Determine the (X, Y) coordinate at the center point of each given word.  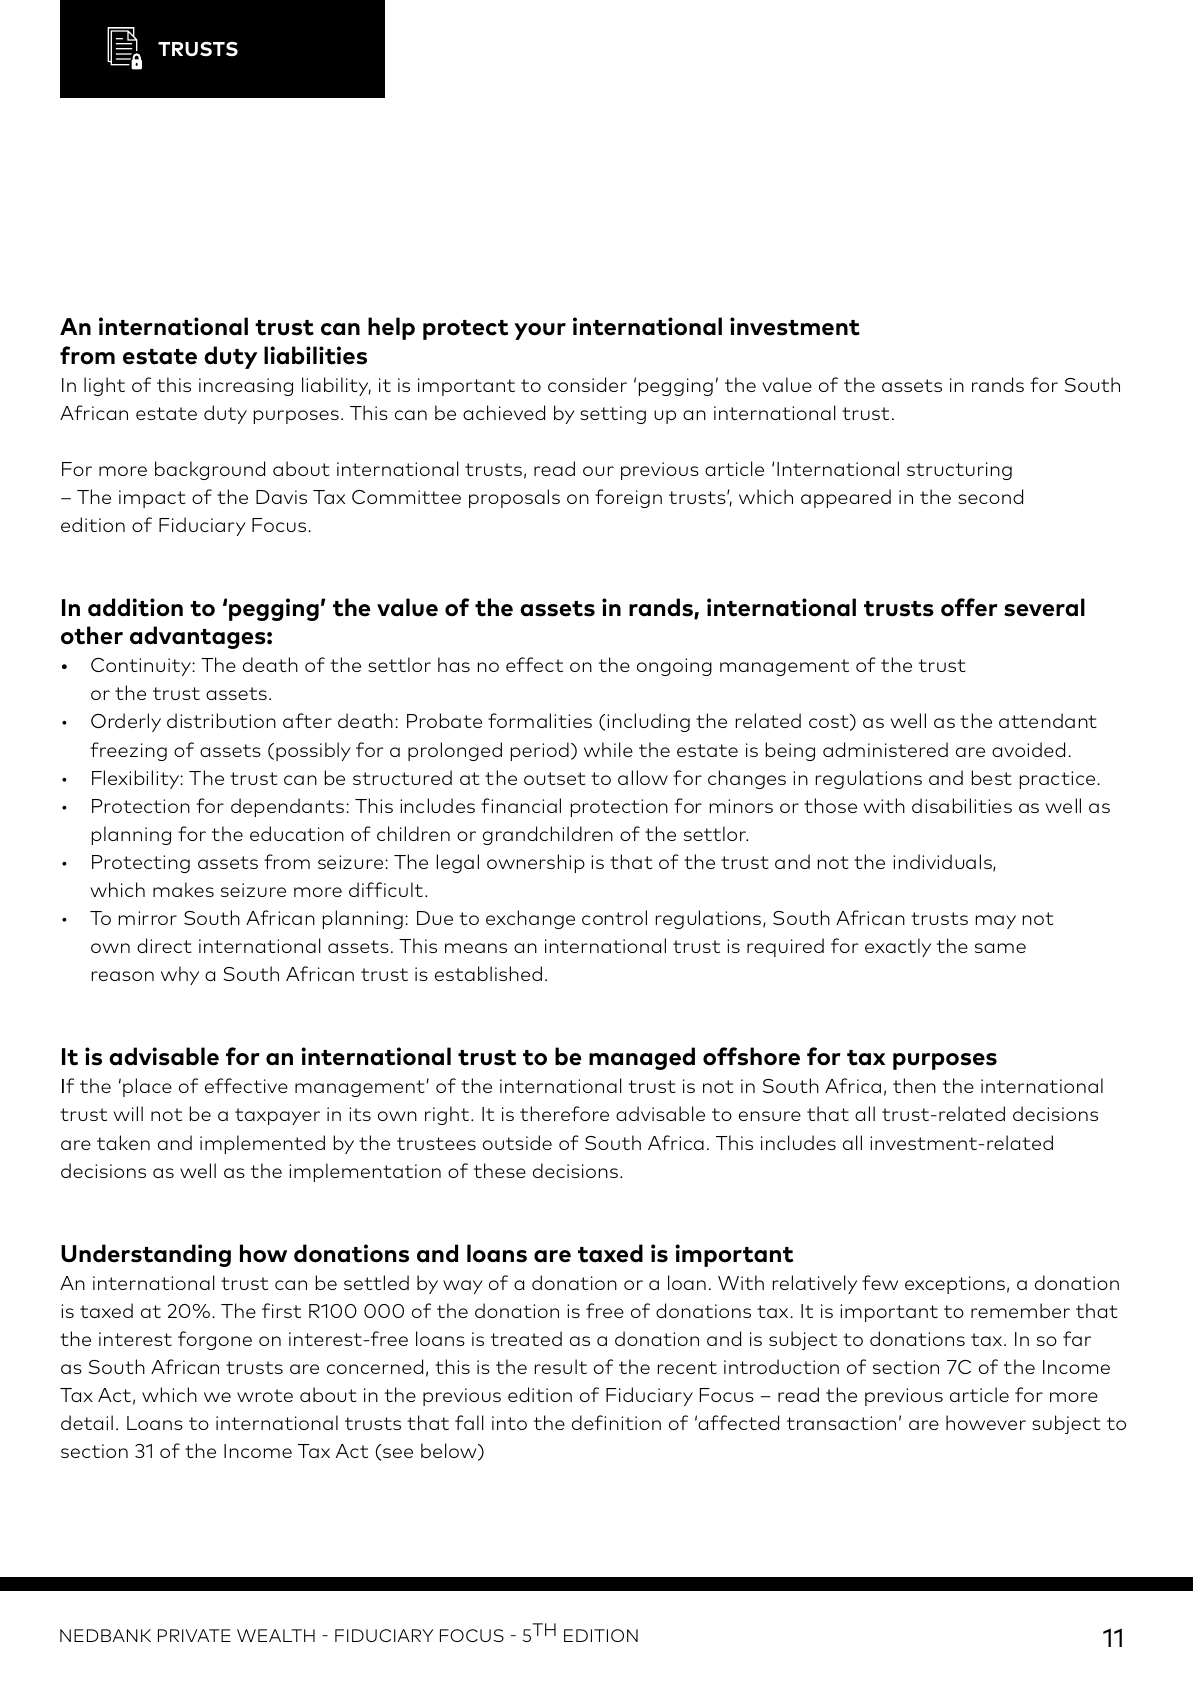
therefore (564, 1113)
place (147, 1087)
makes (183, 889)
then (914, 1085)
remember (1020, 1310)
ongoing (674, 667)
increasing (246, 387)
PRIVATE (194, 1635)
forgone (215, 1340)
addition (135, 607)
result (561, 1366)
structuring (959, 471)
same (1000, 948)
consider (587, 384)
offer (969, 607)
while (608, 749)
